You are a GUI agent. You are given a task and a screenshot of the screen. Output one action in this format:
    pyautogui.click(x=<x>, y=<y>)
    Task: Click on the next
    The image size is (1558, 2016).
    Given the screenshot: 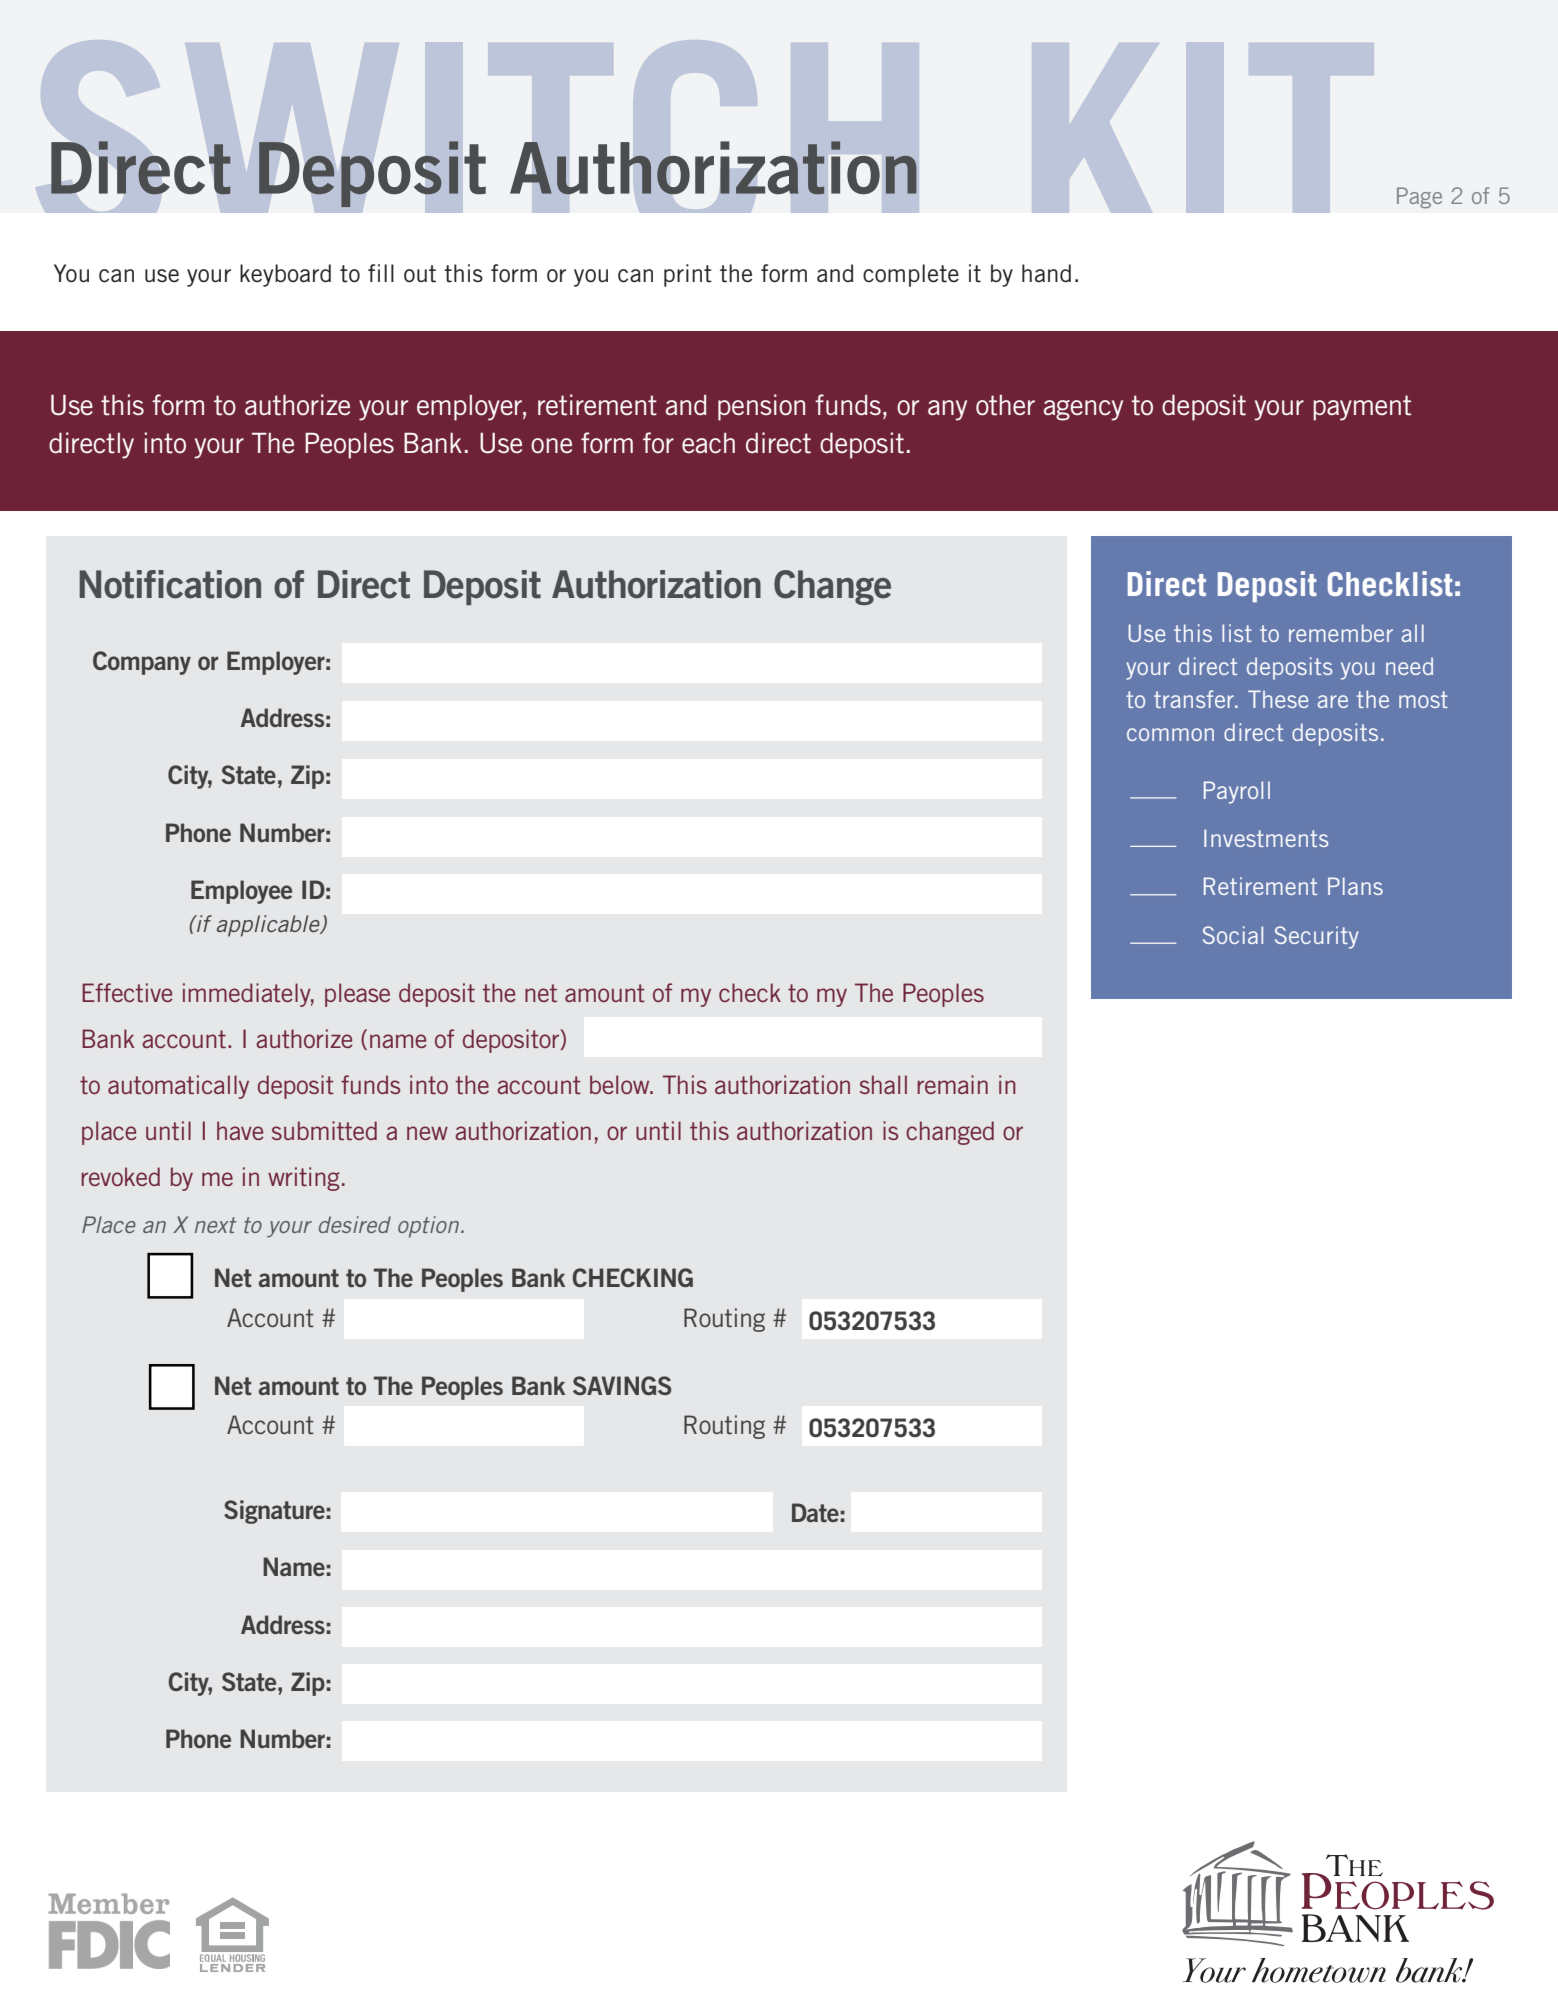 What is the action you would take?
    pyautogui.click(x=215, y=1225)
